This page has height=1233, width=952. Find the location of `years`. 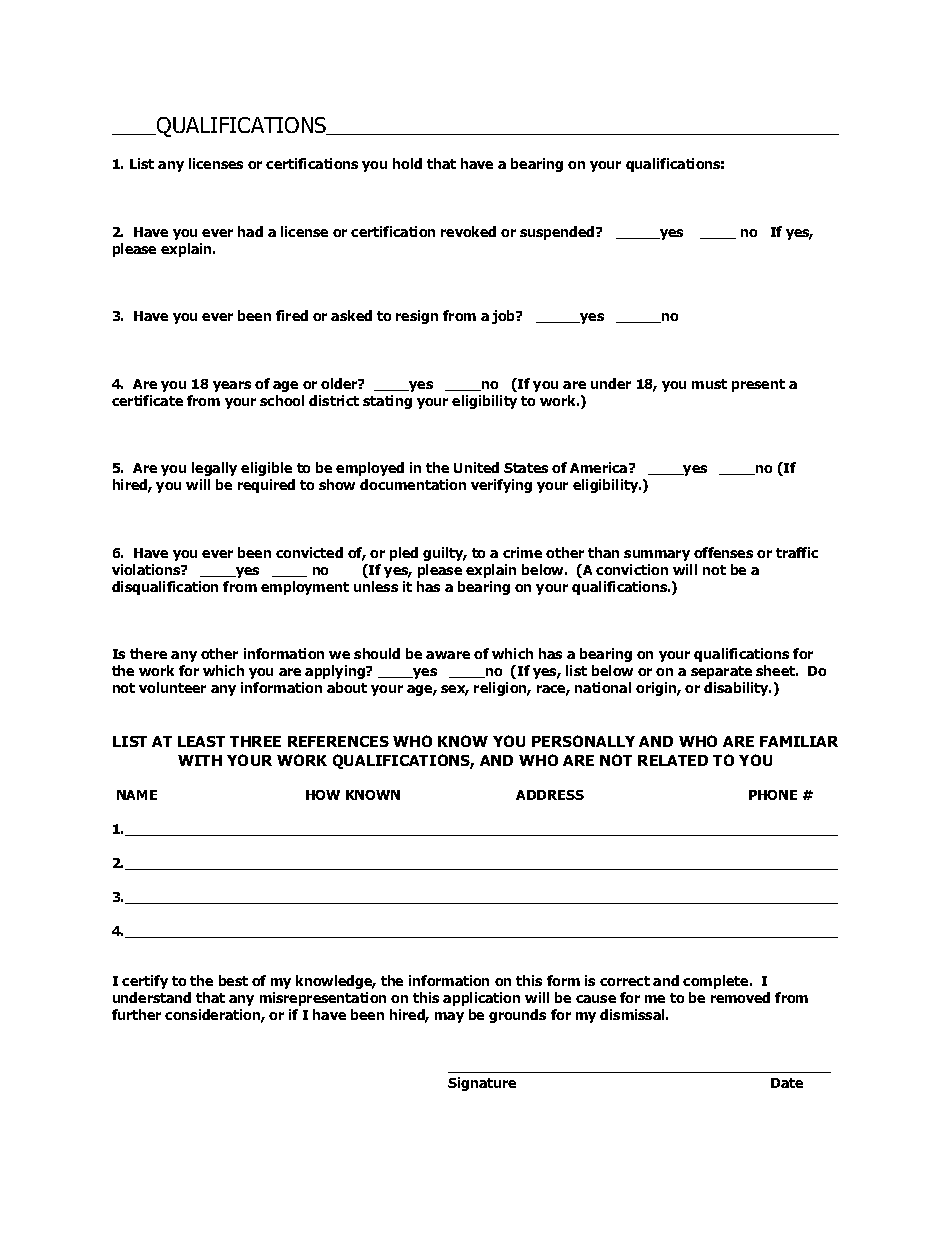

years is located at coordinates (232, 386).
